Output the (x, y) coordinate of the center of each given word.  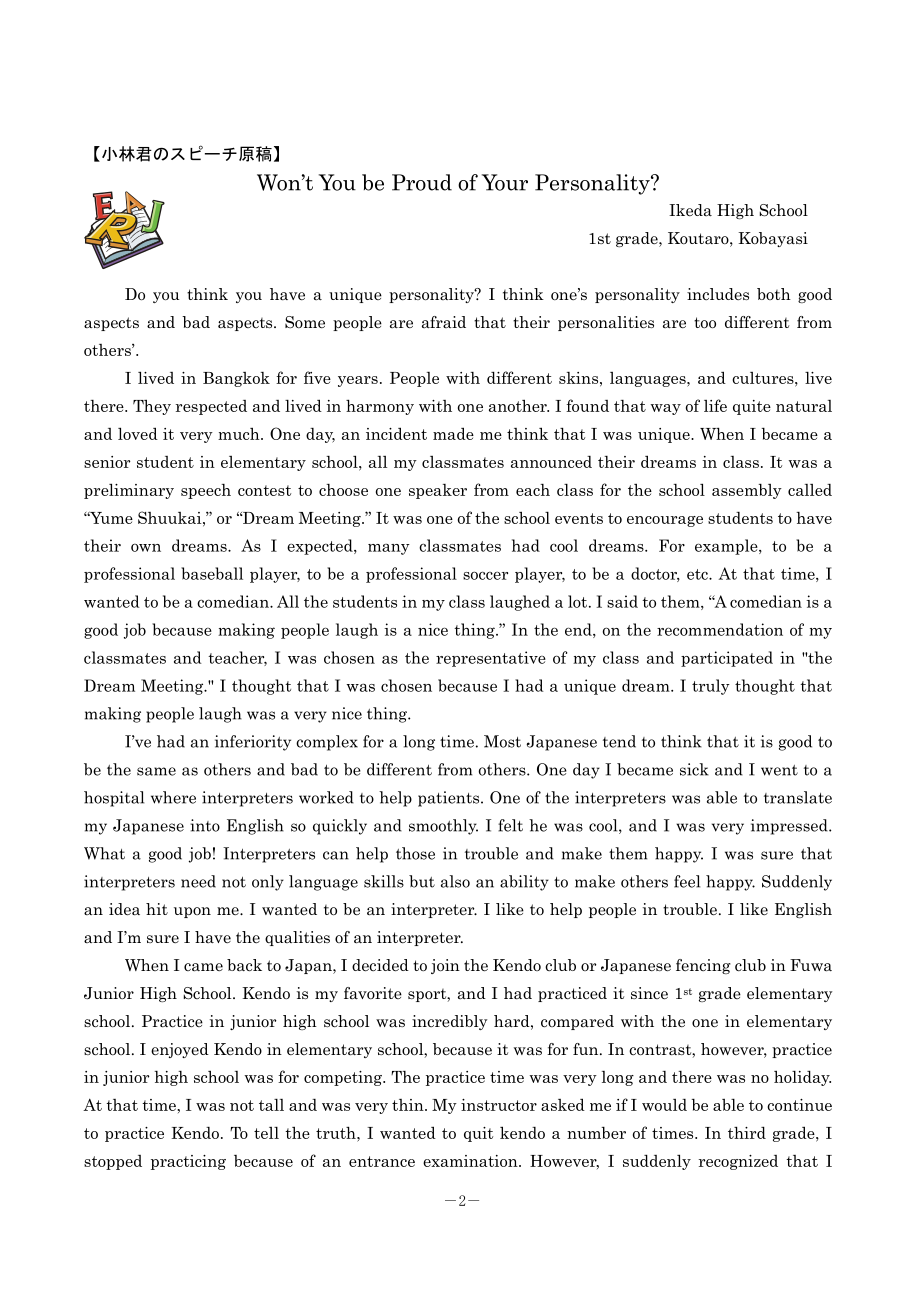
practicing (188, 1162)
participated (727, 659)
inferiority (253, 743)
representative (491, 659)
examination (471, 1161)
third (747, 1132)
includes (718, 294)
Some (305, 322)
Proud (422, 182)
